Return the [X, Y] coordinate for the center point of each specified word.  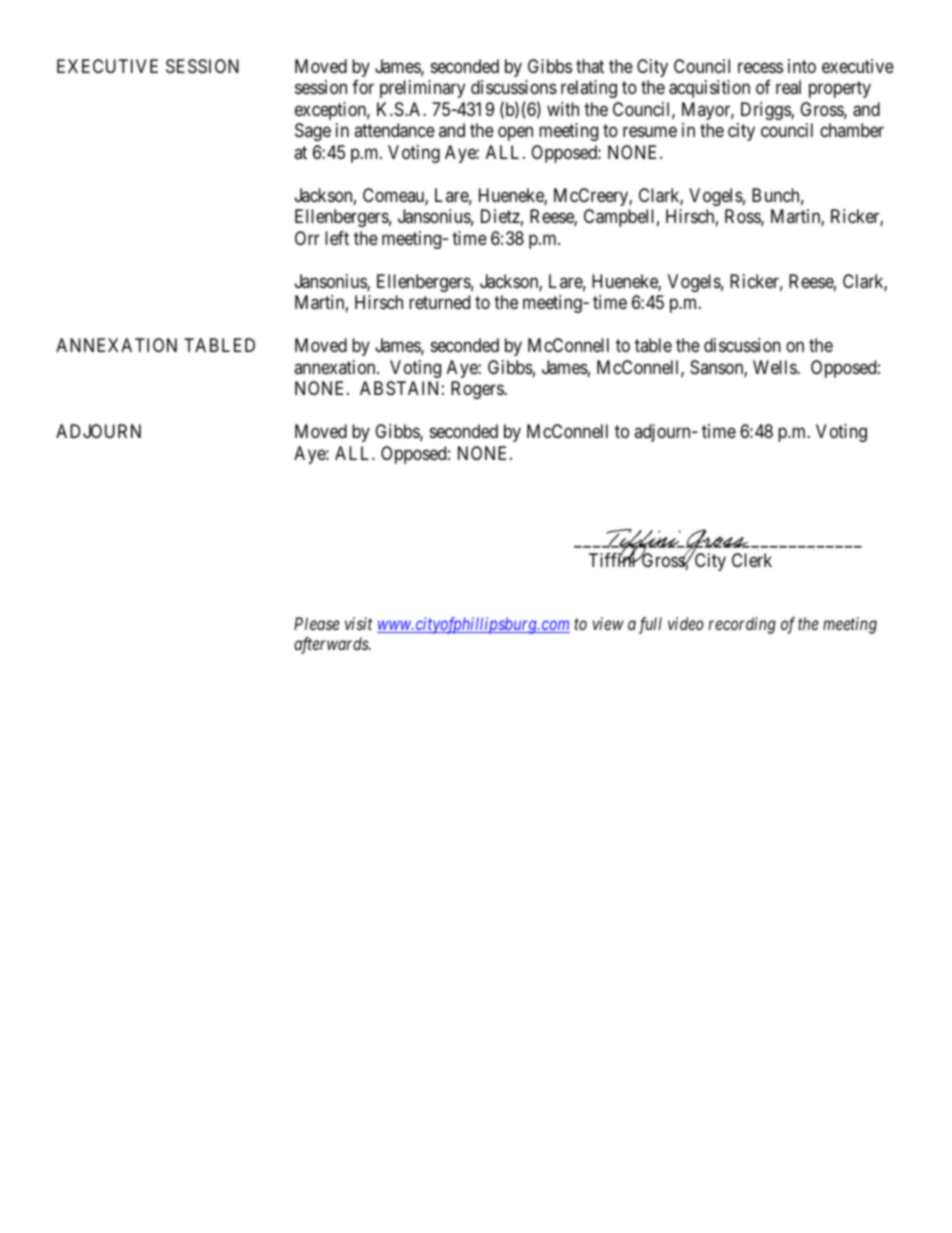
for [363, 87]
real [788, 87]
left [337, 238]
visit [358, 623]
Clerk [752, 560]
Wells [775, 367]
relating [589, 89]
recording [742, 625]
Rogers [478, 390]
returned [439, 302]
